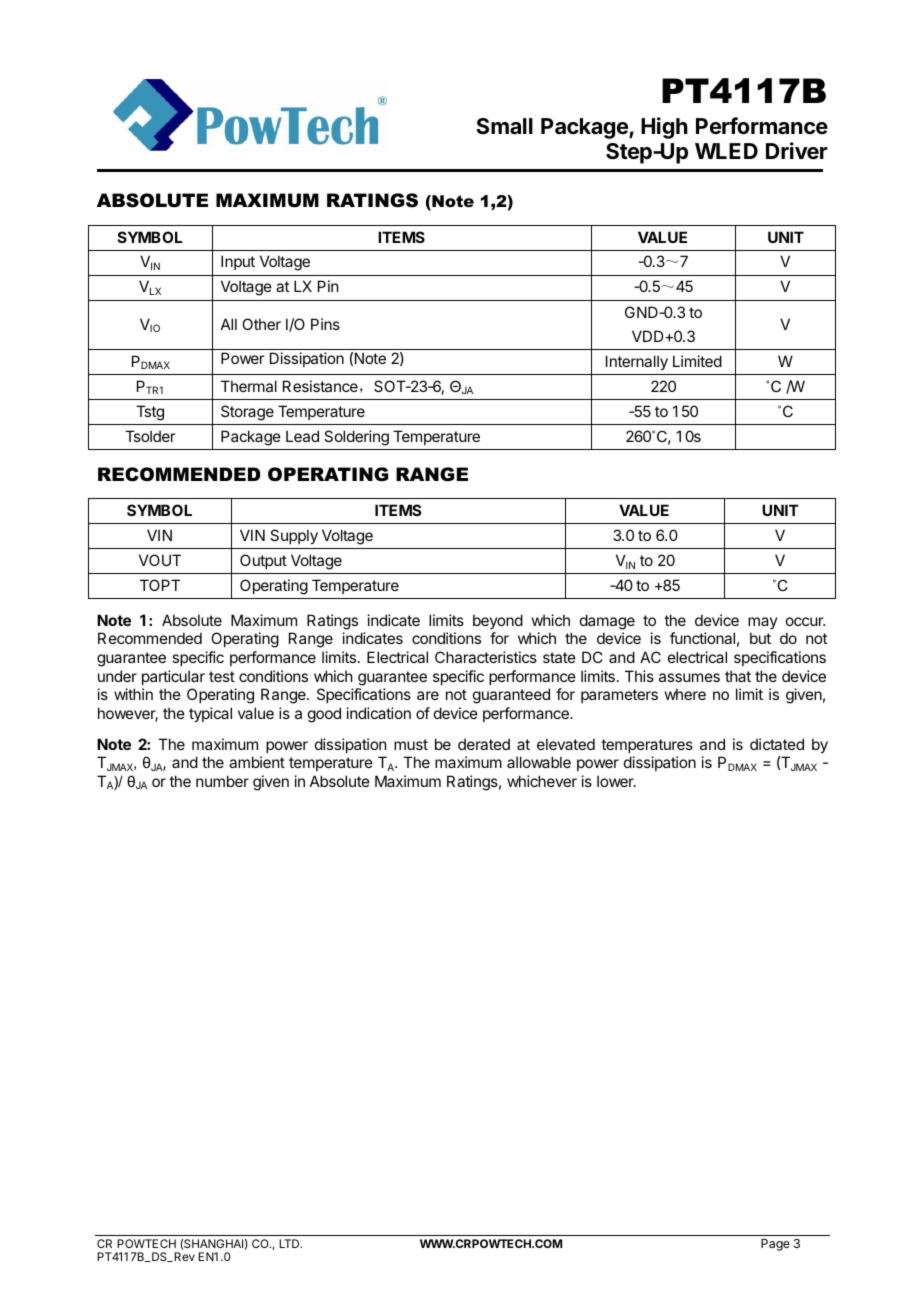 Image resolution: width=924 pixels, height=1308 pixels. I want to click on are, so click(428, 695).
